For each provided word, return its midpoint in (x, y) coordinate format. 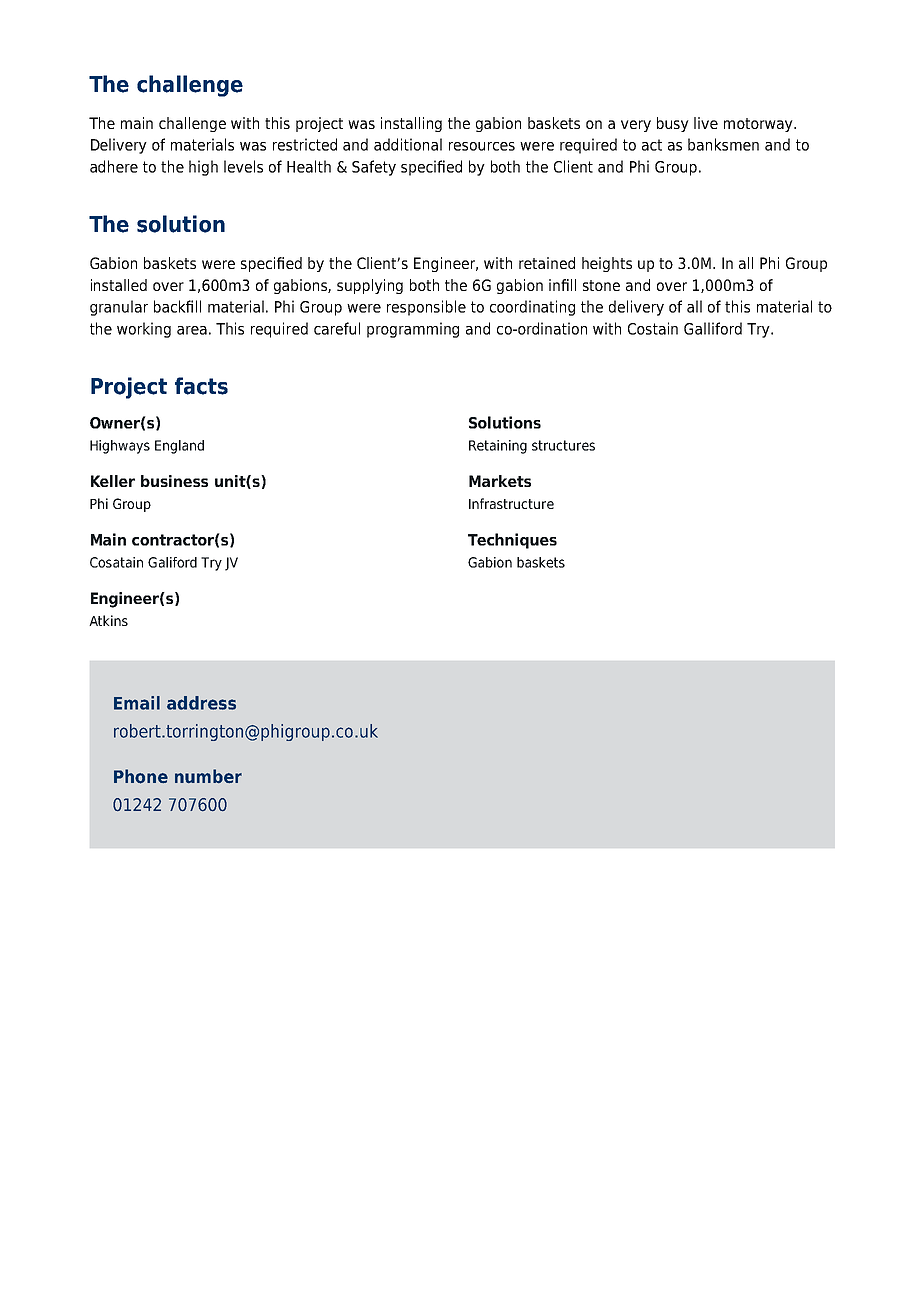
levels (243, 166)
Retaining (498, 447)
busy (673, 124)
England (179, 447)
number (208, 776)
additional (408, 144)
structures (563, 445)
